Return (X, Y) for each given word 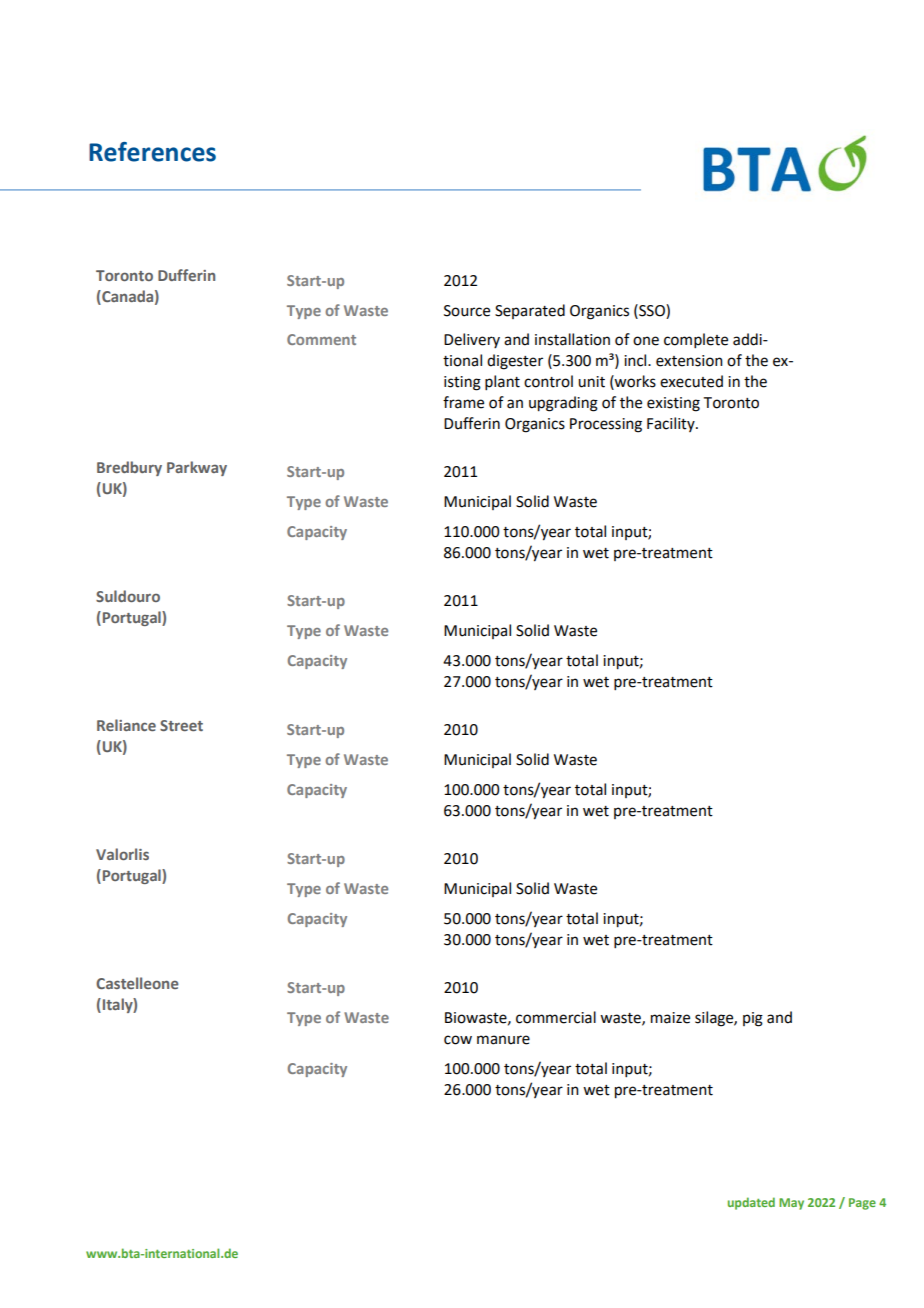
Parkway (197, 468)
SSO (652, 310)
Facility (672, 424)
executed (691, 381)
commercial (556, 1017)
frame (463, 402)
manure (503, 1040)
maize (670, 1018)
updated (751, 1203)
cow (458, 1040)
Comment (321, 339)
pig (753, 1019)
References (152, 152)
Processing (606, 425)
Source (467, 311)
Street (181, 725)
